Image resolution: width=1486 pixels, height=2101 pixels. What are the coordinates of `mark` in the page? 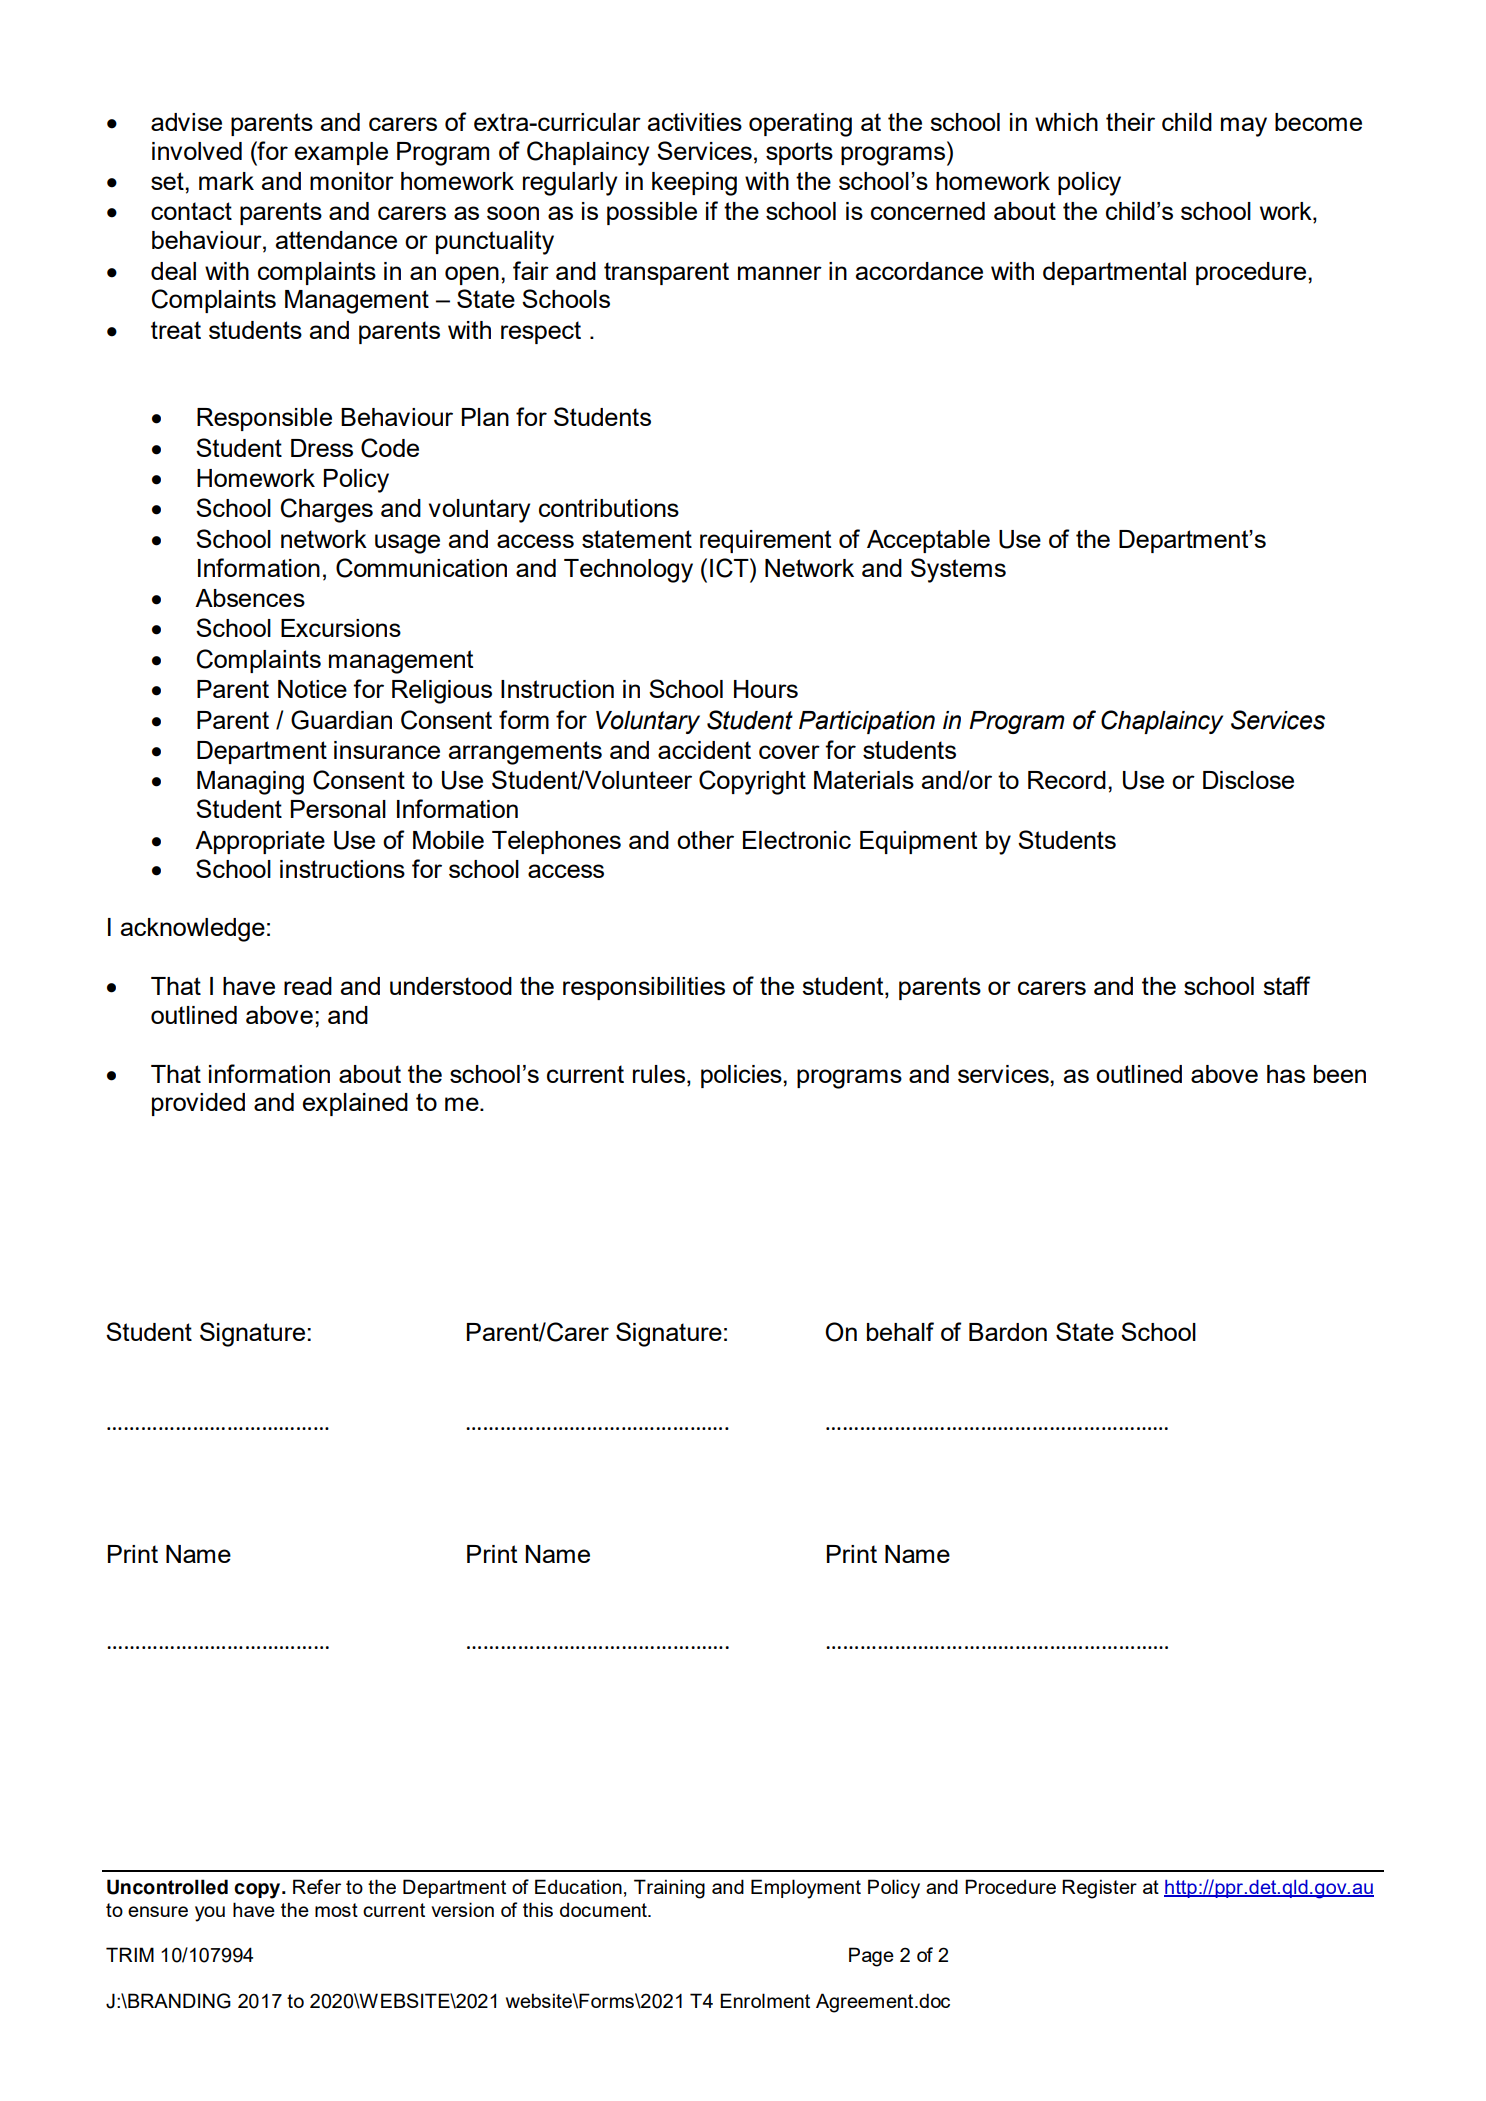 It's located at (226, 181).
